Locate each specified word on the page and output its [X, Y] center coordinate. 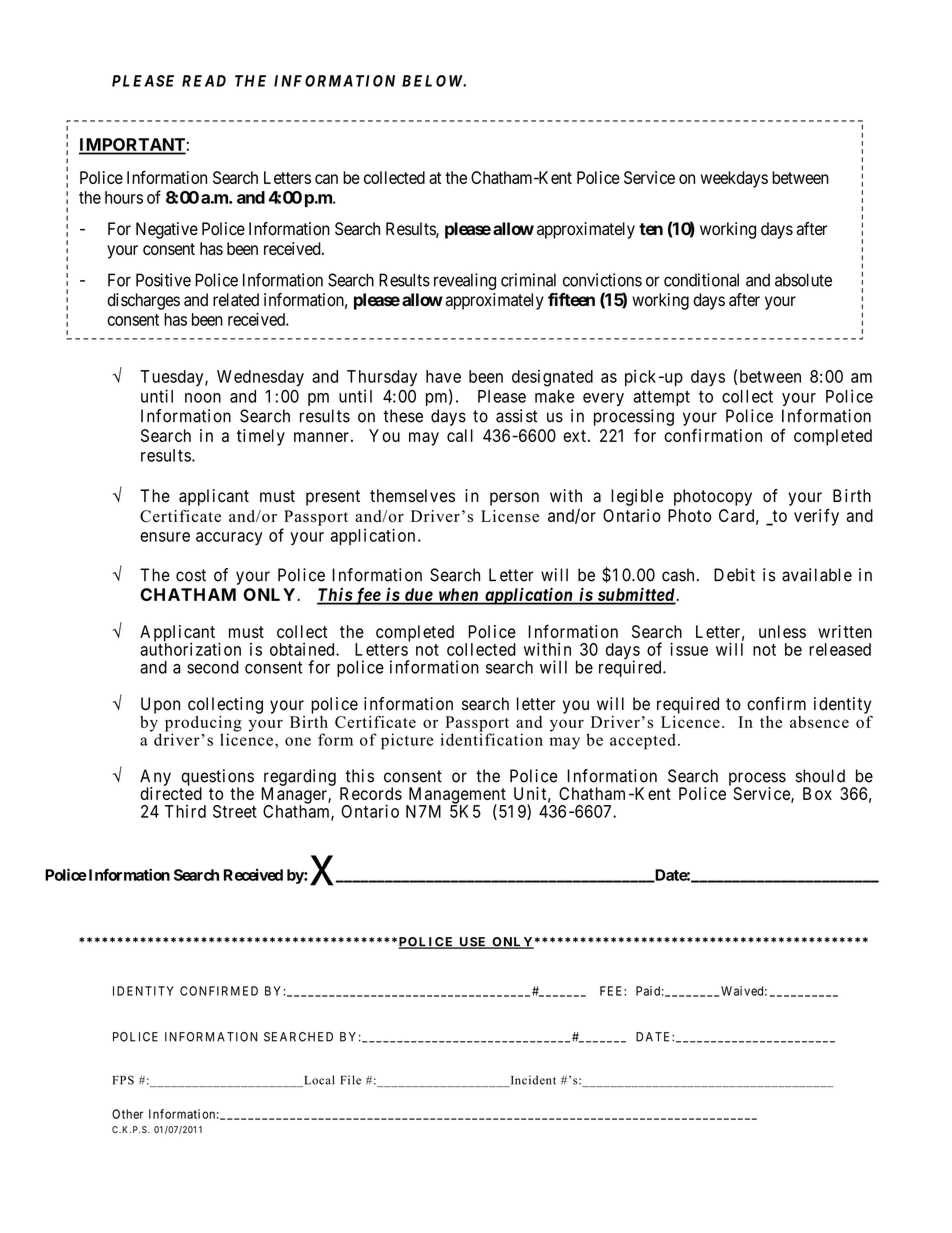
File [350, 1080]
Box [817, 793]
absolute [803, 280]
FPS [123, 1080]
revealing [465, 281]
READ [204, 81]
